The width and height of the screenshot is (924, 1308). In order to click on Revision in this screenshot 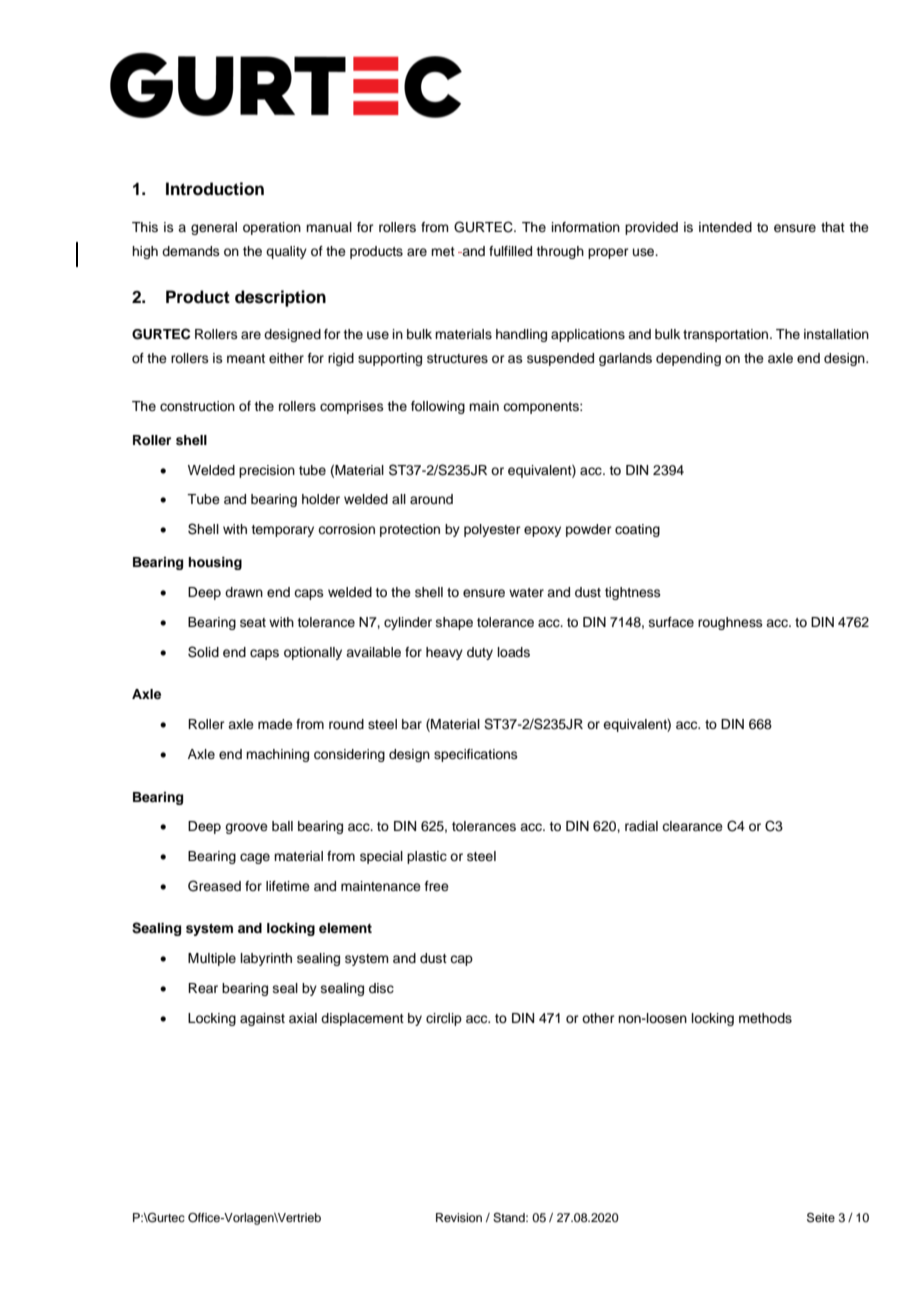, I will do `click(459, 1217)`.
